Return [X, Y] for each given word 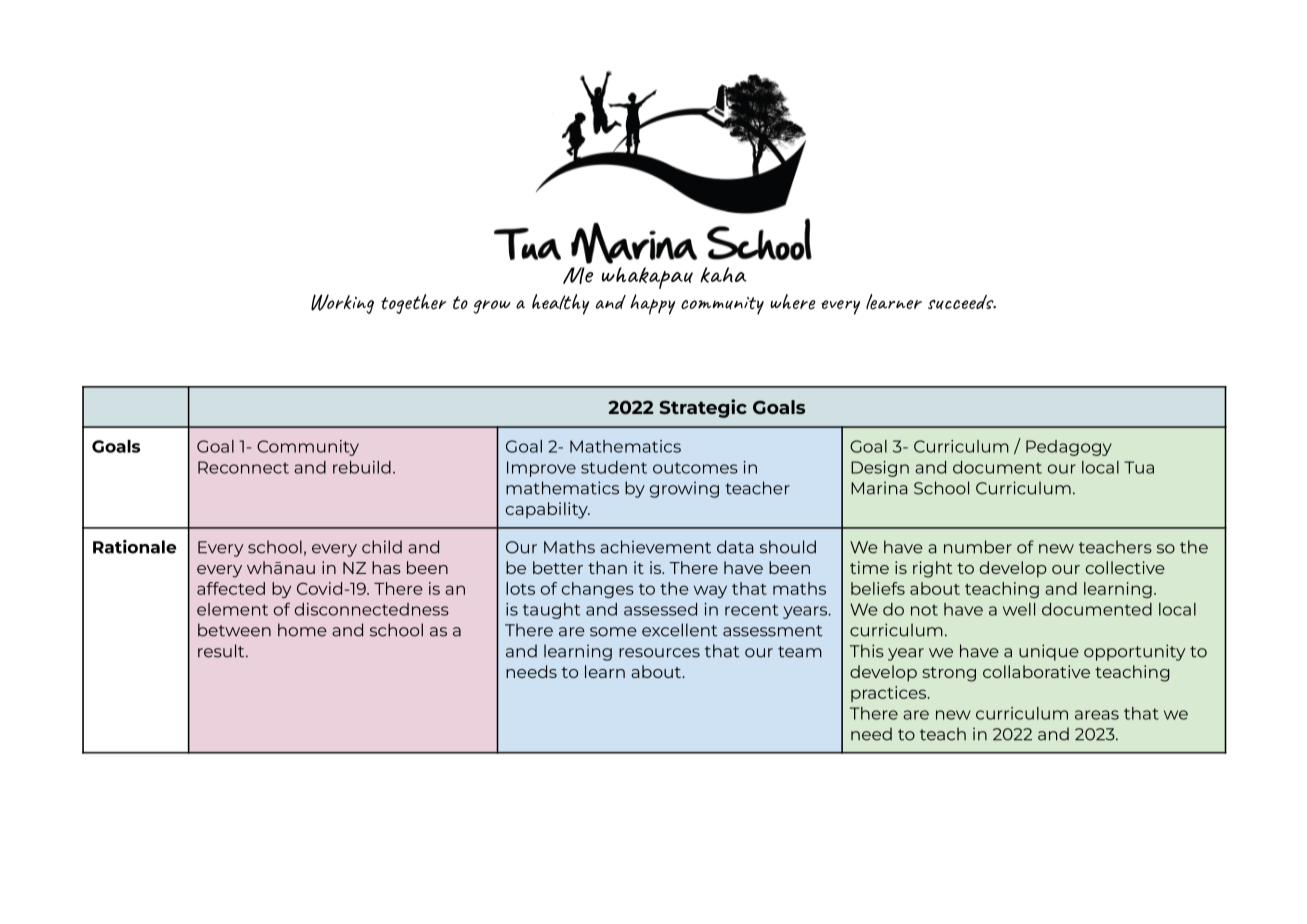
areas [1097, 715]
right [932, 569]
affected [231, 588]
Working [342, 304]
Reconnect [243, 467]
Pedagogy [1069, 448]
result [222, 651]
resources [659, 653]
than [607, 567]
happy [652, 304]
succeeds [962, 302]
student [614, 467]
